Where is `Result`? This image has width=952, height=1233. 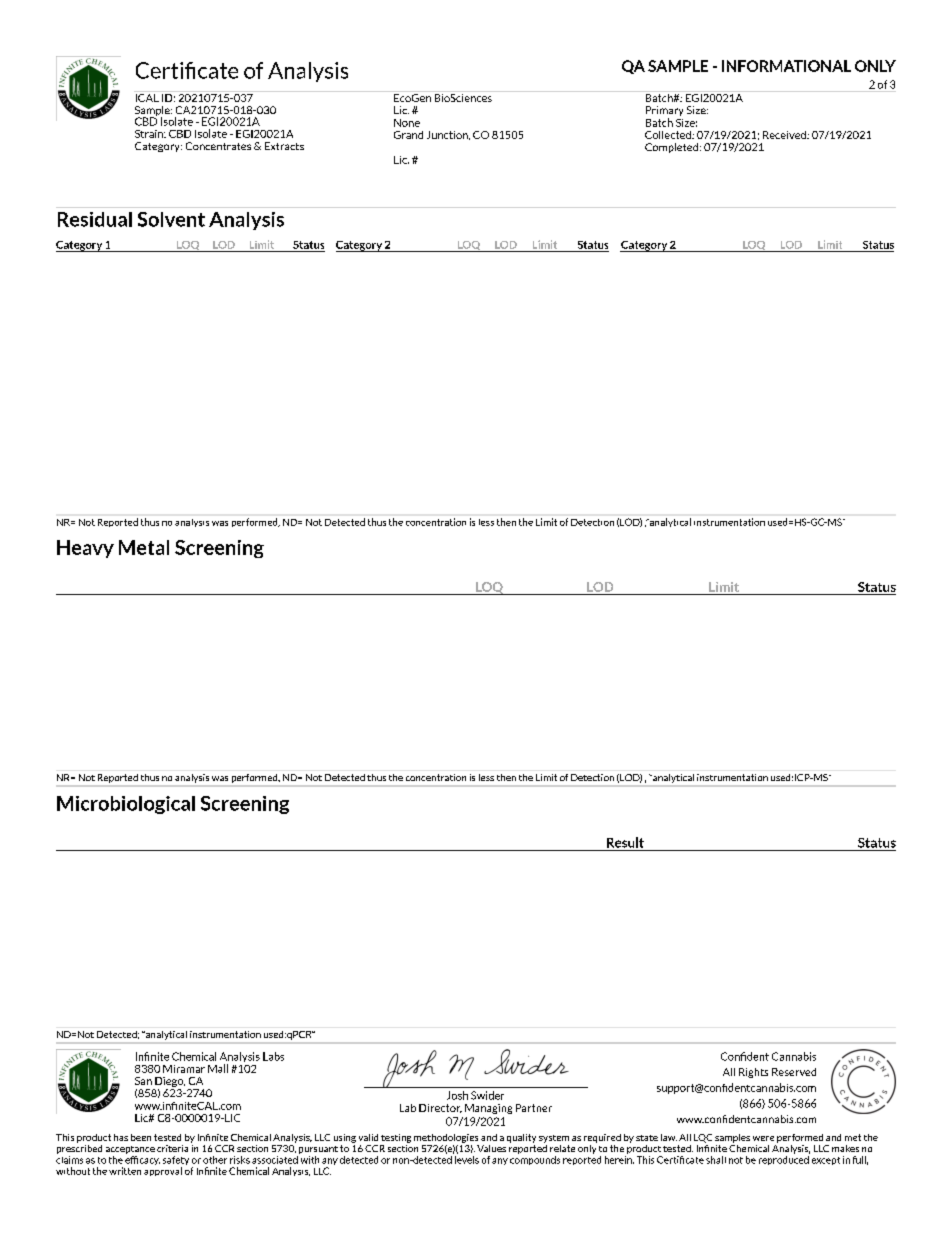 Result is located at coordinates (625, 842).
